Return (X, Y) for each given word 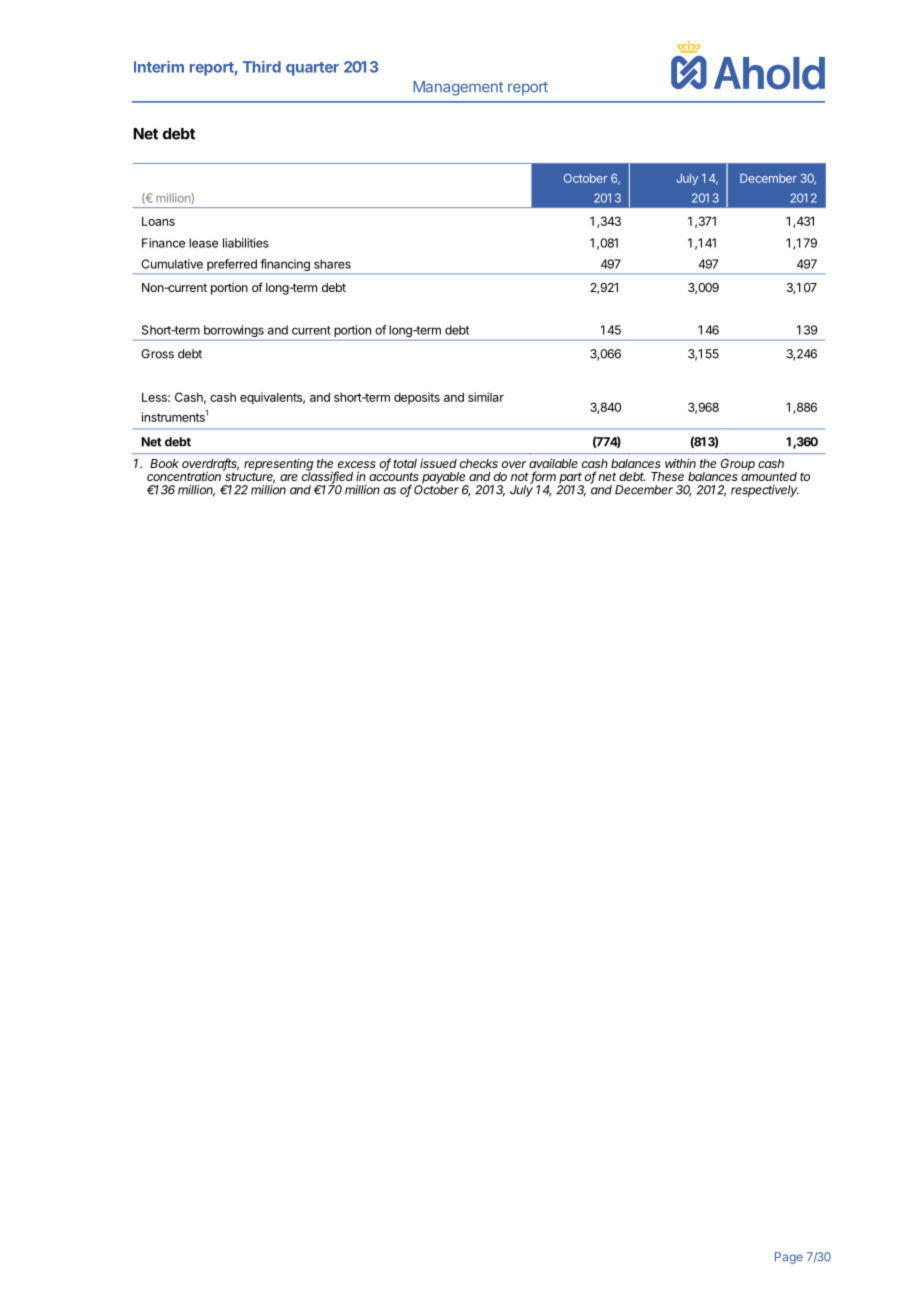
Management (458, 88)
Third (262, 67)
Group (738, 465)
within (680, 463)
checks (479, 463)
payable (444, 479)
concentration (185, 475)
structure (249, 476)
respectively (765, 491)
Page (789, 1258)
